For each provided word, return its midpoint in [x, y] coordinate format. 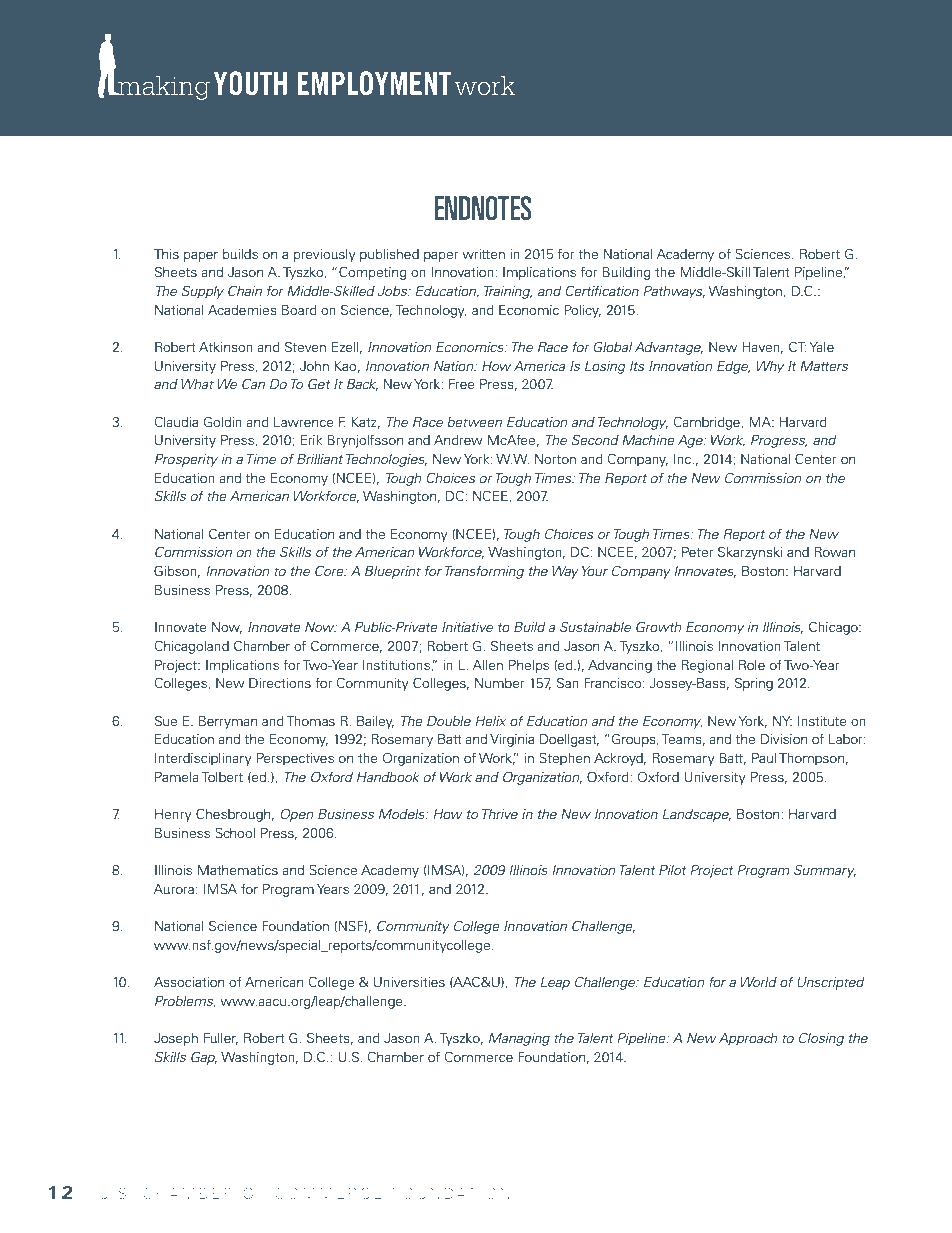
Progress [779, 441]
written [483, 254]
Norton [555, 459]
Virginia [512, 740]
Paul [764, 758]
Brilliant [320, 459]
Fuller [221, 1039]
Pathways [674, 292]
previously [325, 255]
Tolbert [222, 777]
